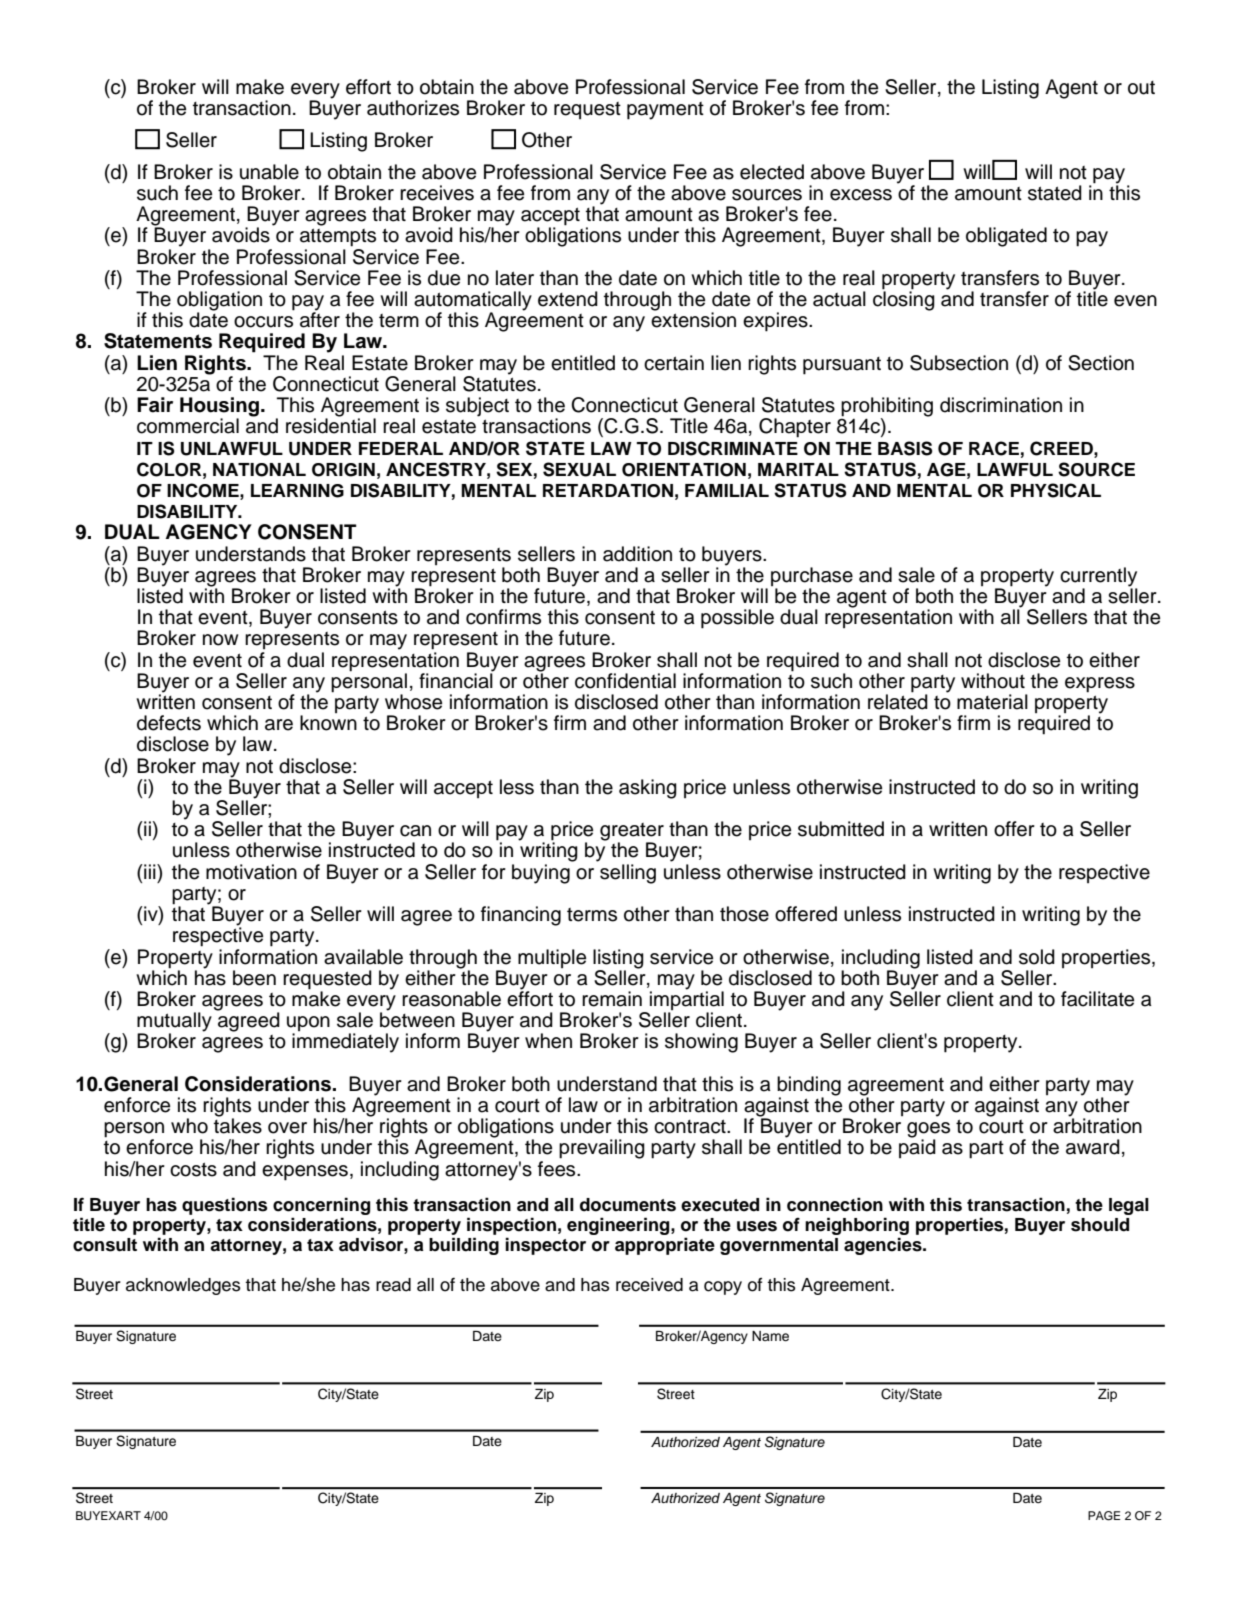 This image has height=1600, width=1237. What do you see at coordinates (269, 172) in the image?
I see `unable` at bounding box center [269, 172].
